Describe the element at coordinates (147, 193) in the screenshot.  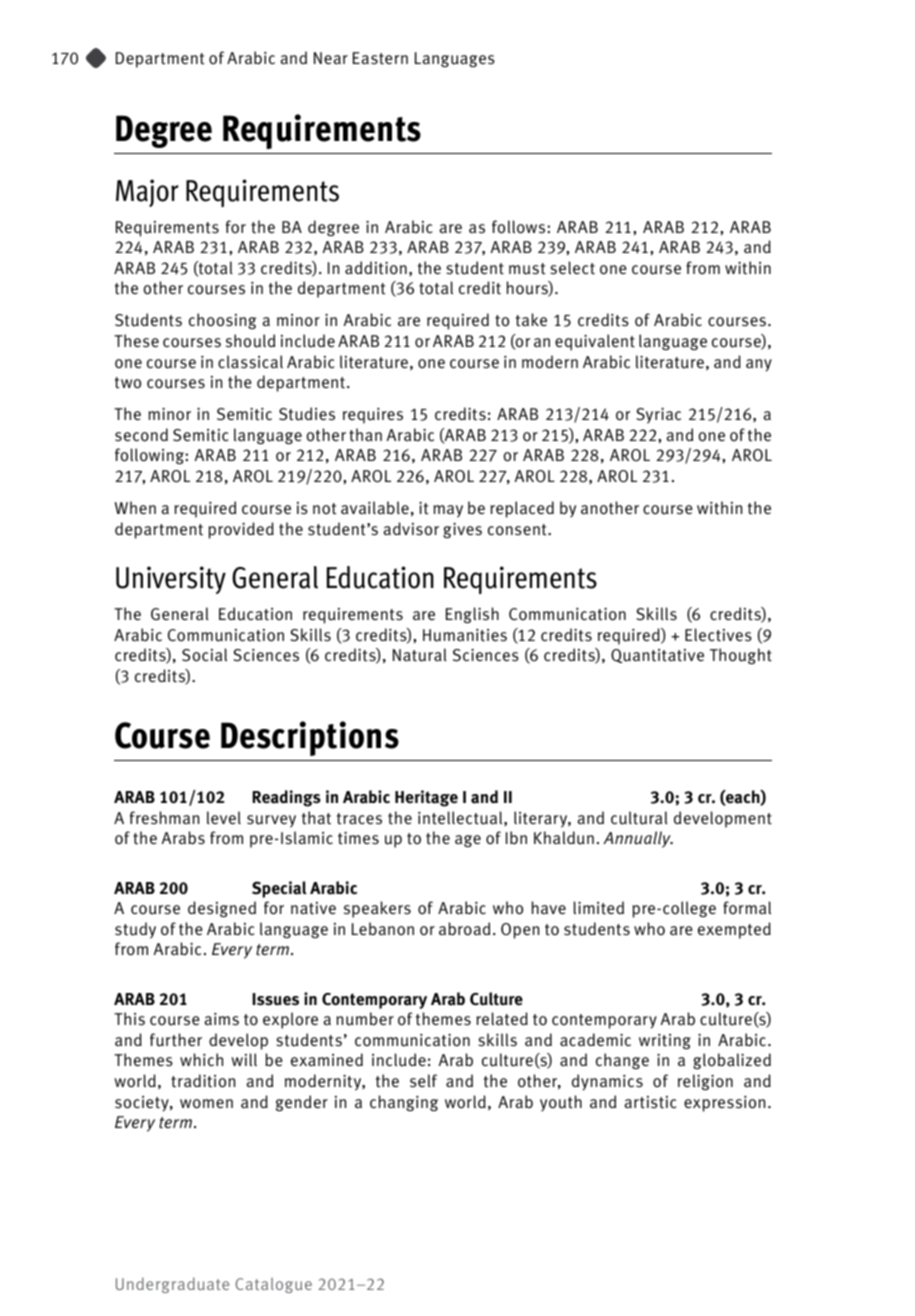
I see `Major` at that location.
